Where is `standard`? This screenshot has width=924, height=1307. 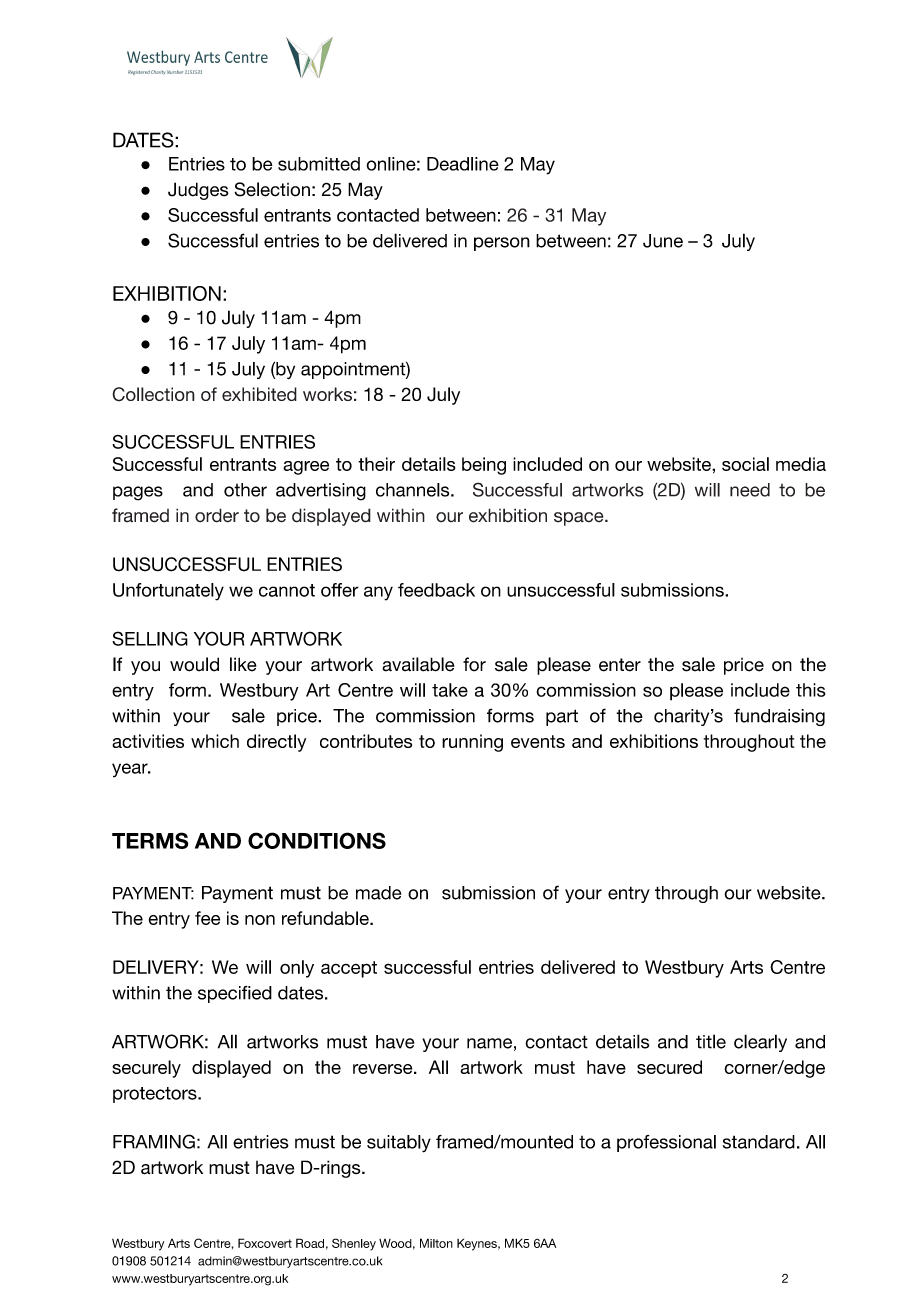 standard is located at coordinates (759, 1142).
